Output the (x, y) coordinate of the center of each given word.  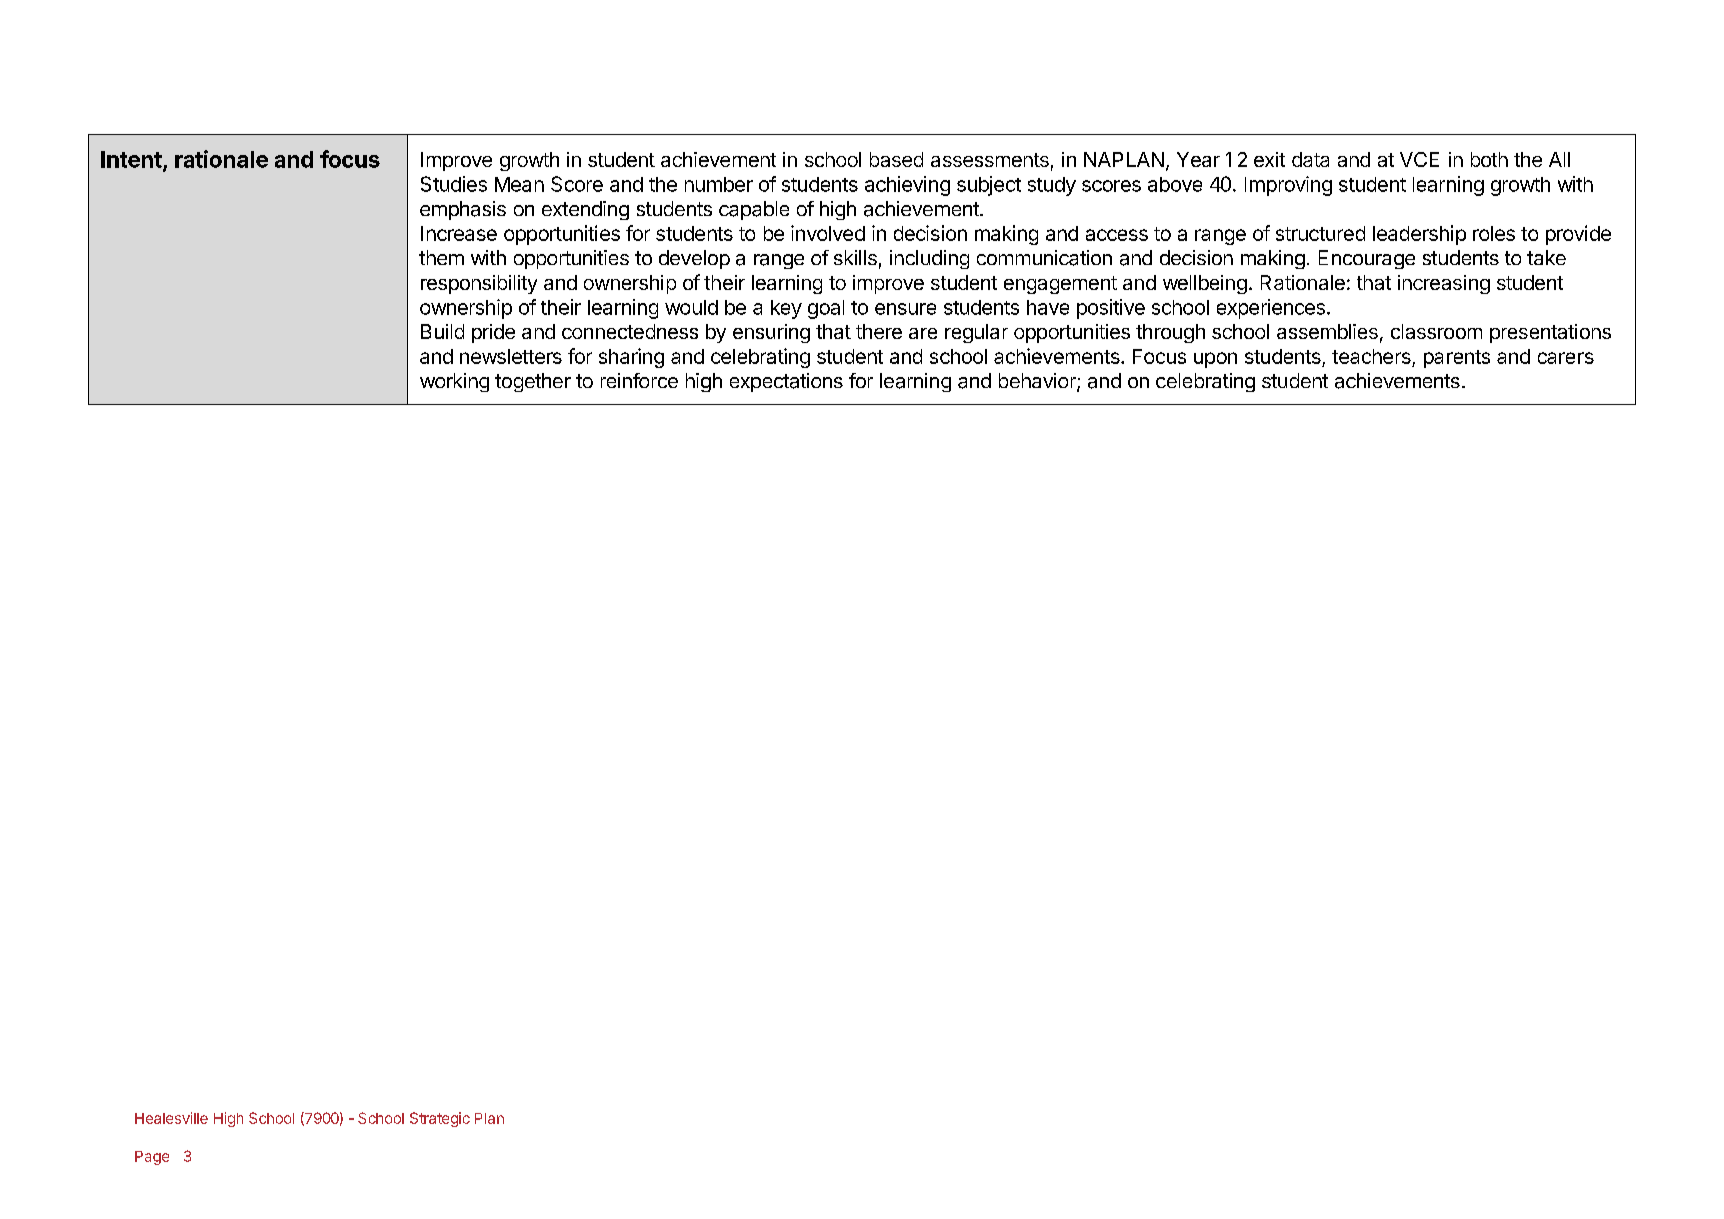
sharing (631, 358)
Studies (454, 184)
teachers (1371, 356)
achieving (907, 186)
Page (152, 1158)
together (533, 382)
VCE (1419, 159)
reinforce (639, 380)
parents (1457, 359)
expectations (786, 382)
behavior (1038, 382)
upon (1215, 360)
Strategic (440, 1119)
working (454, 382)
